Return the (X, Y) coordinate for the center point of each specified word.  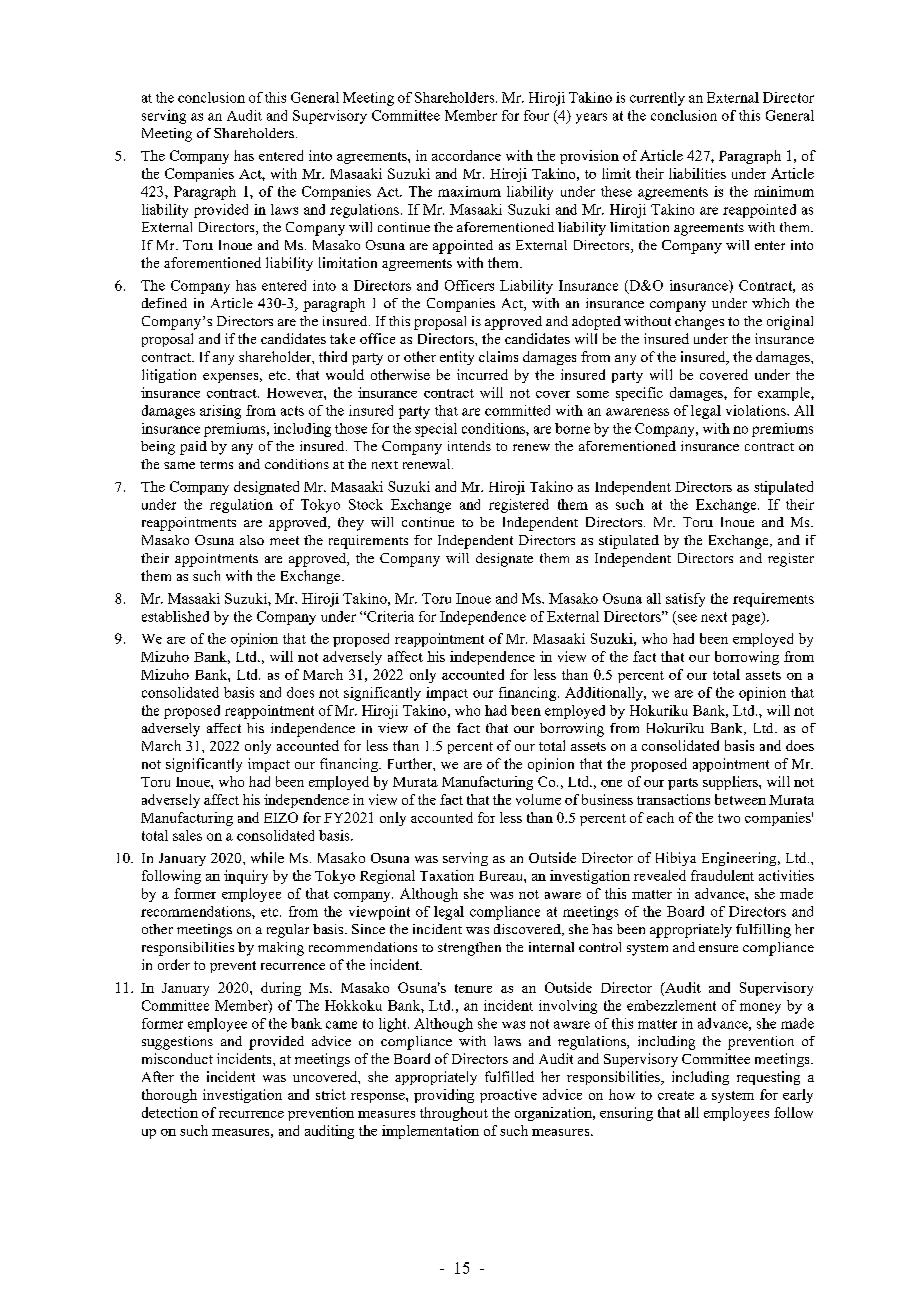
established (175, 616)
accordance (466, 155)
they (351, 524)
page (747, 618)
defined (164, 303)
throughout (454, 1114)
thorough (169, 1096)
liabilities (697, 173)
